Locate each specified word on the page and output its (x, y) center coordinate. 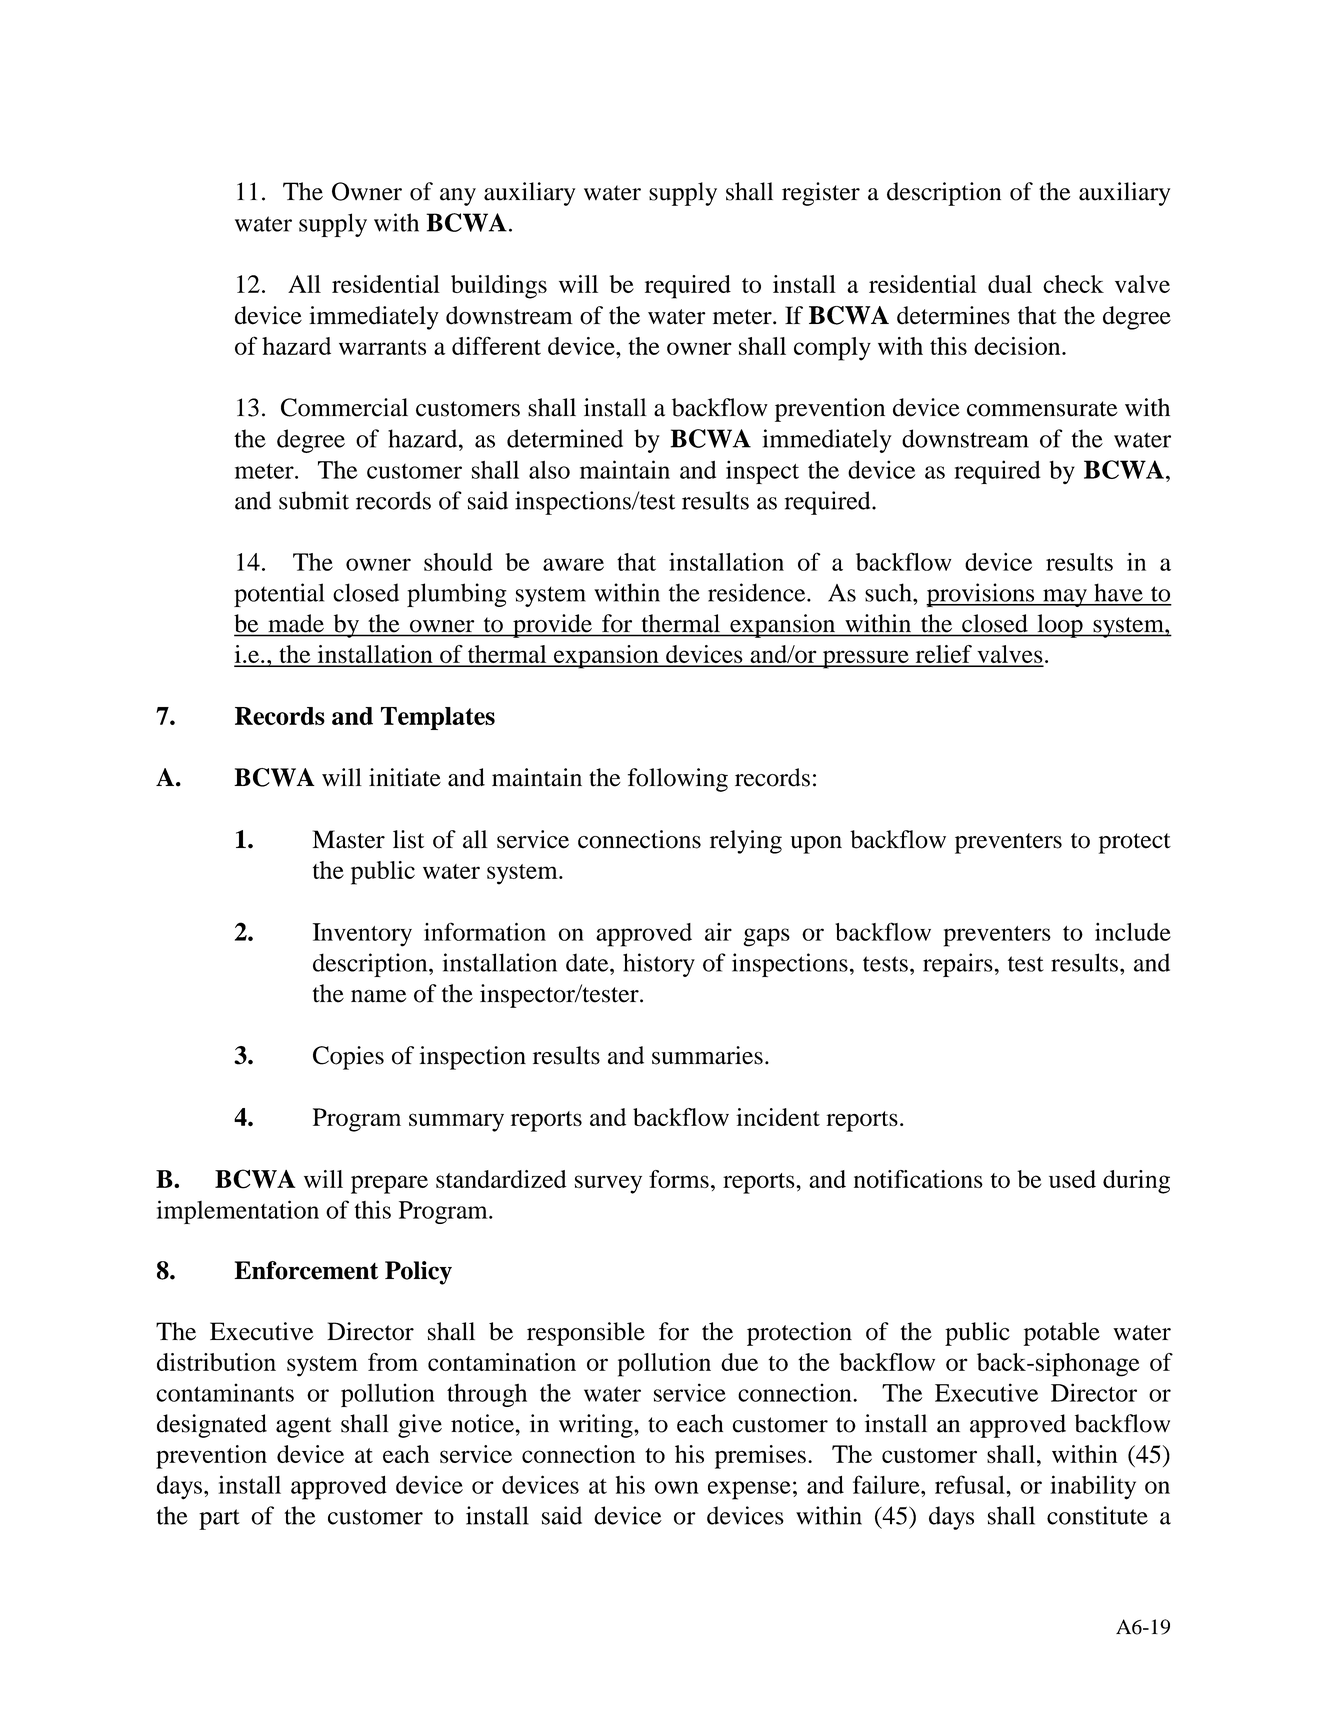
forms (679, 1179)
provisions (981, 595)
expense (749, 1490)
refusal (971, 1484)
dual (1010, 284)
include (1133, 932)
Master (349, 839)
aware (573, 564)
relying (746, 842)
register (821, 194)
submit (314, 500)
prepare (389, 1184)
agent (304, 1427)
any (458, 197)
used (1072, 1179)
